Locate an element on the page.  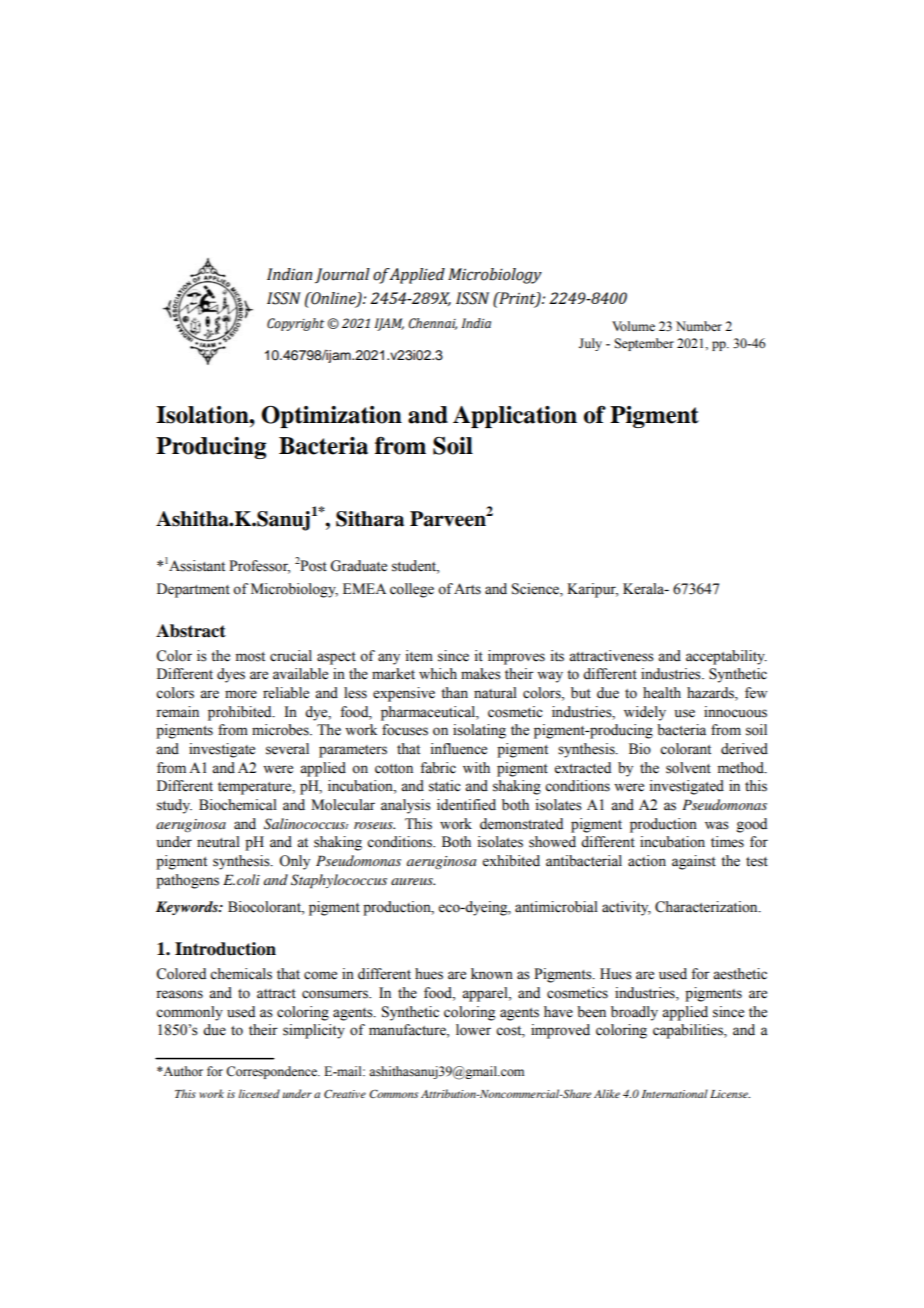
Assistant is located at coordinates (196, 566).
